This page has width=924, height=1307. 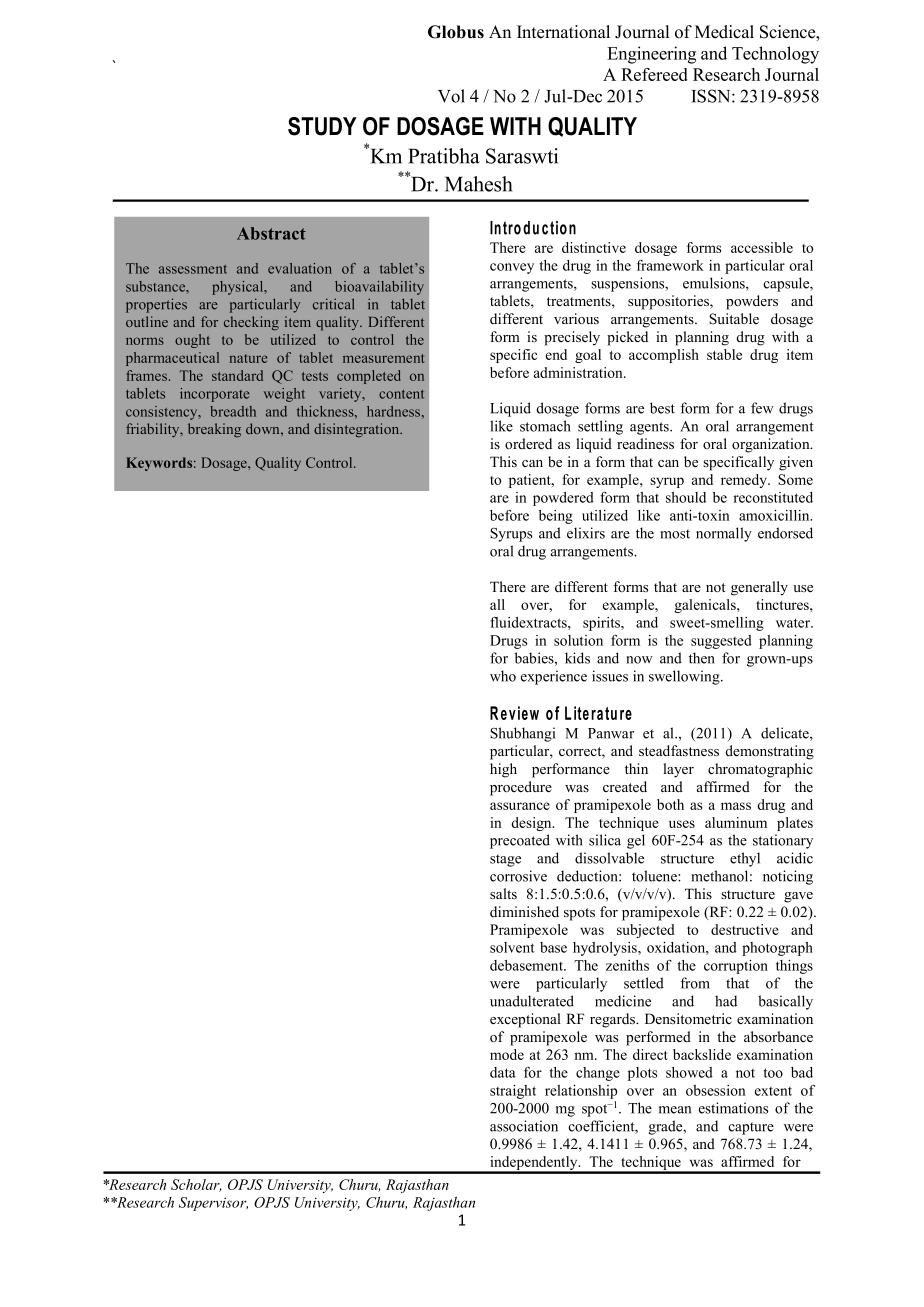 What do you see at coordinates (214, 430) in the page?
I see `breaking` at bounding box center [214, 430].
